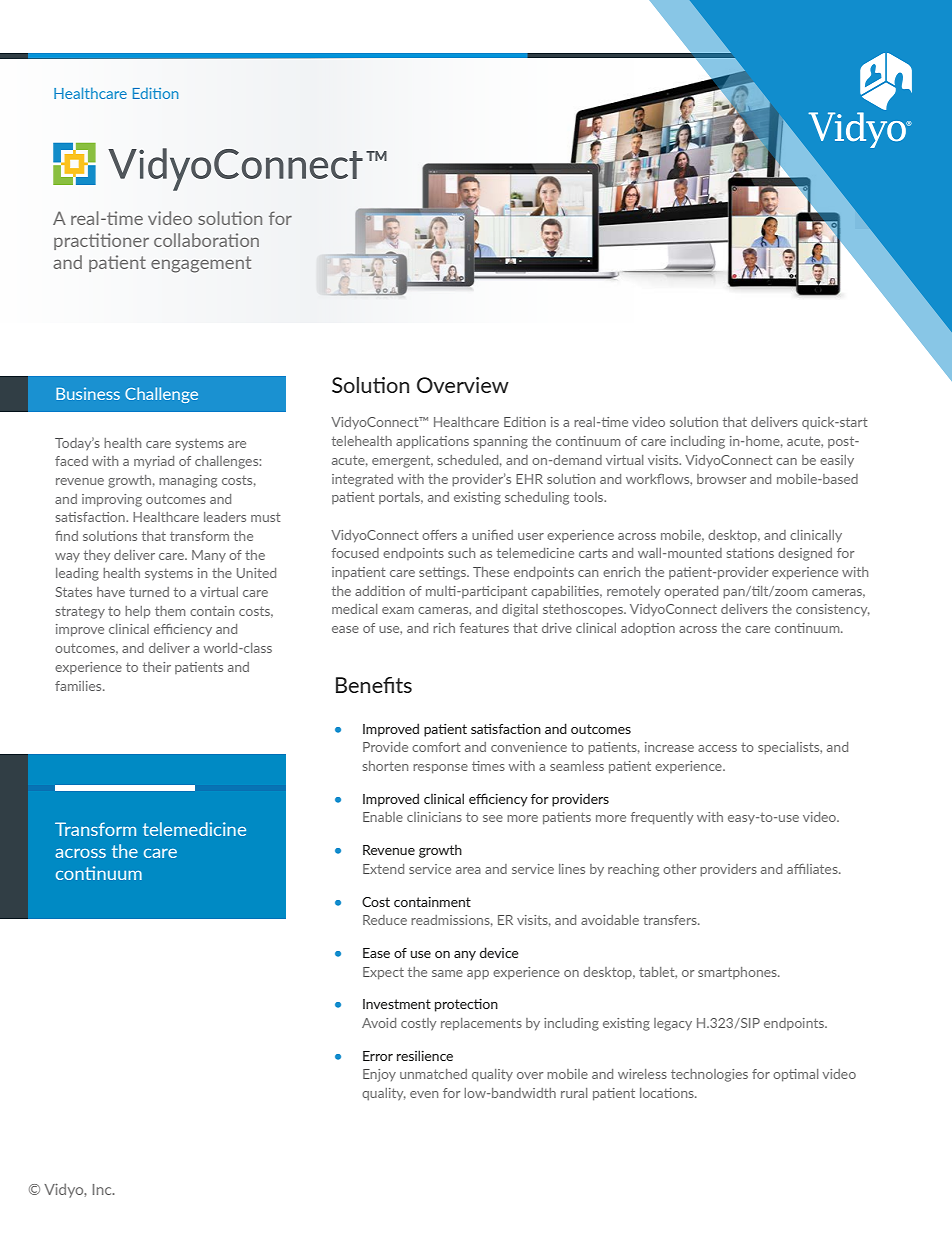 The width and height of the page is (952, 1233). I want to click on Error, so click(378, 1056).
